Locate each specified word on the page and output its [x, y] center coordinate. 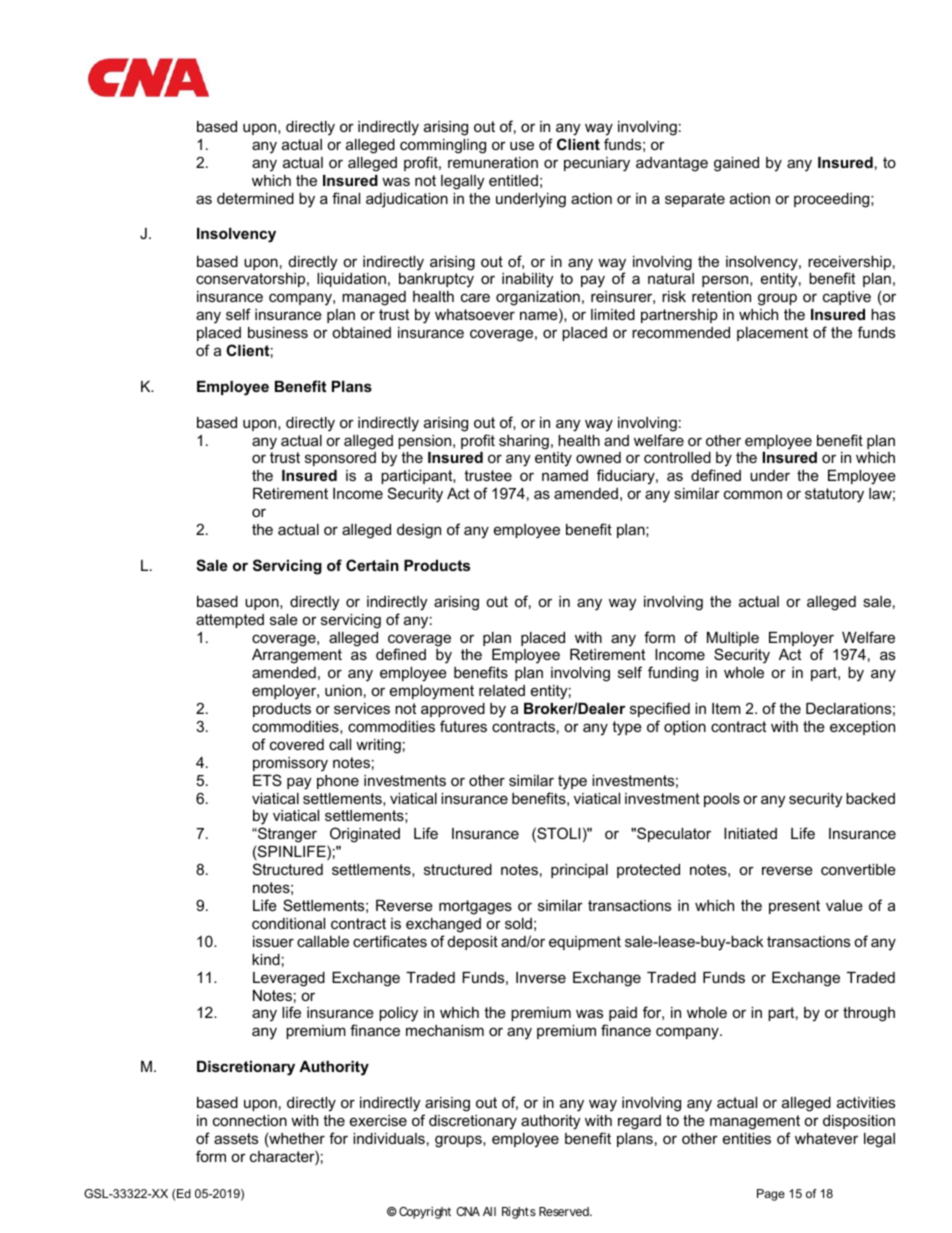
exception [862, 728]
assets [236, 1138]
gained [736, 164]
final [346, 198]
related [502, 690]
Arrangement [297, 656]
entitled [513, 180]
